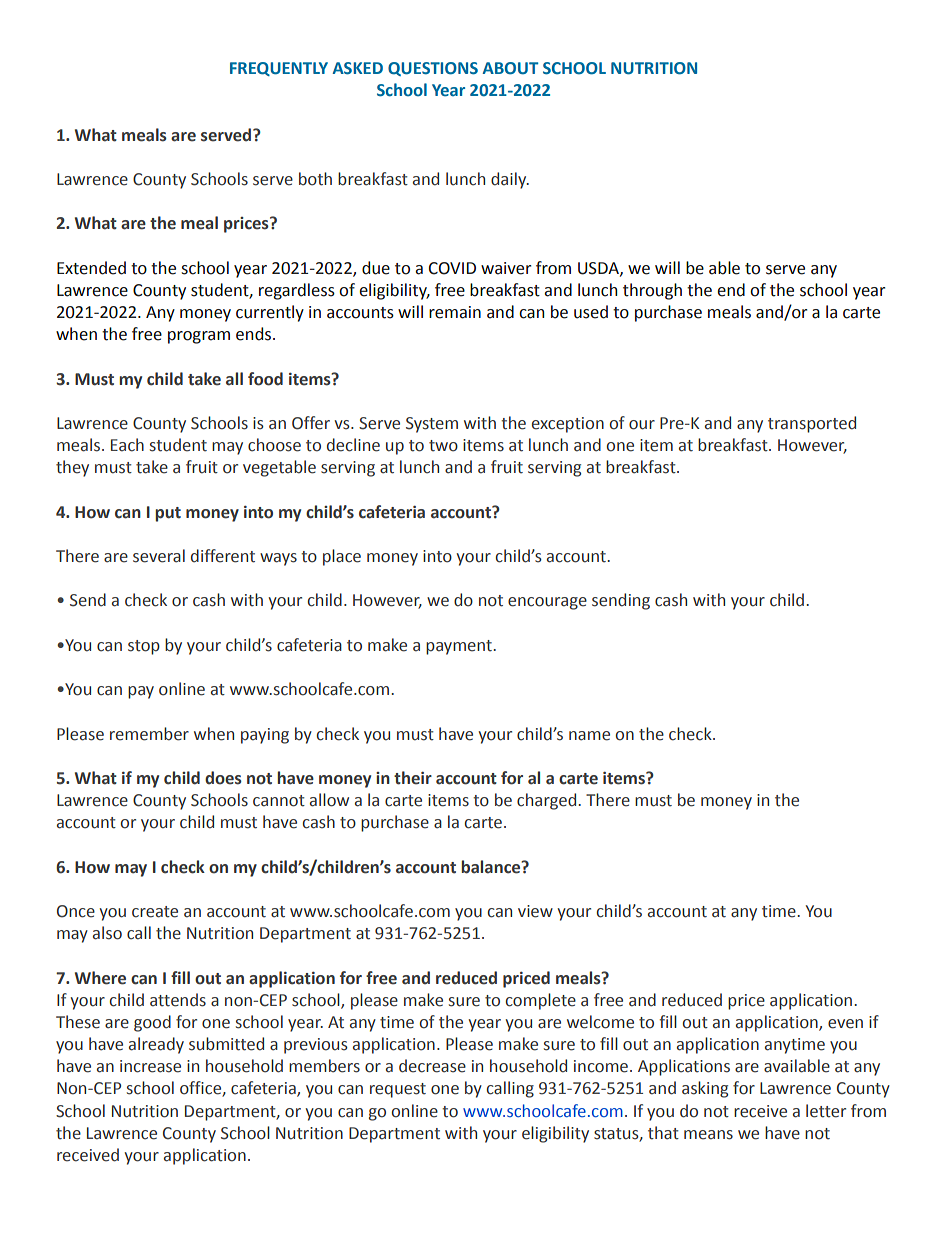 This image has height=1233, width=952. Describe the element at coordinates (432, 1066) in the image. I see `decrease` at that location.
